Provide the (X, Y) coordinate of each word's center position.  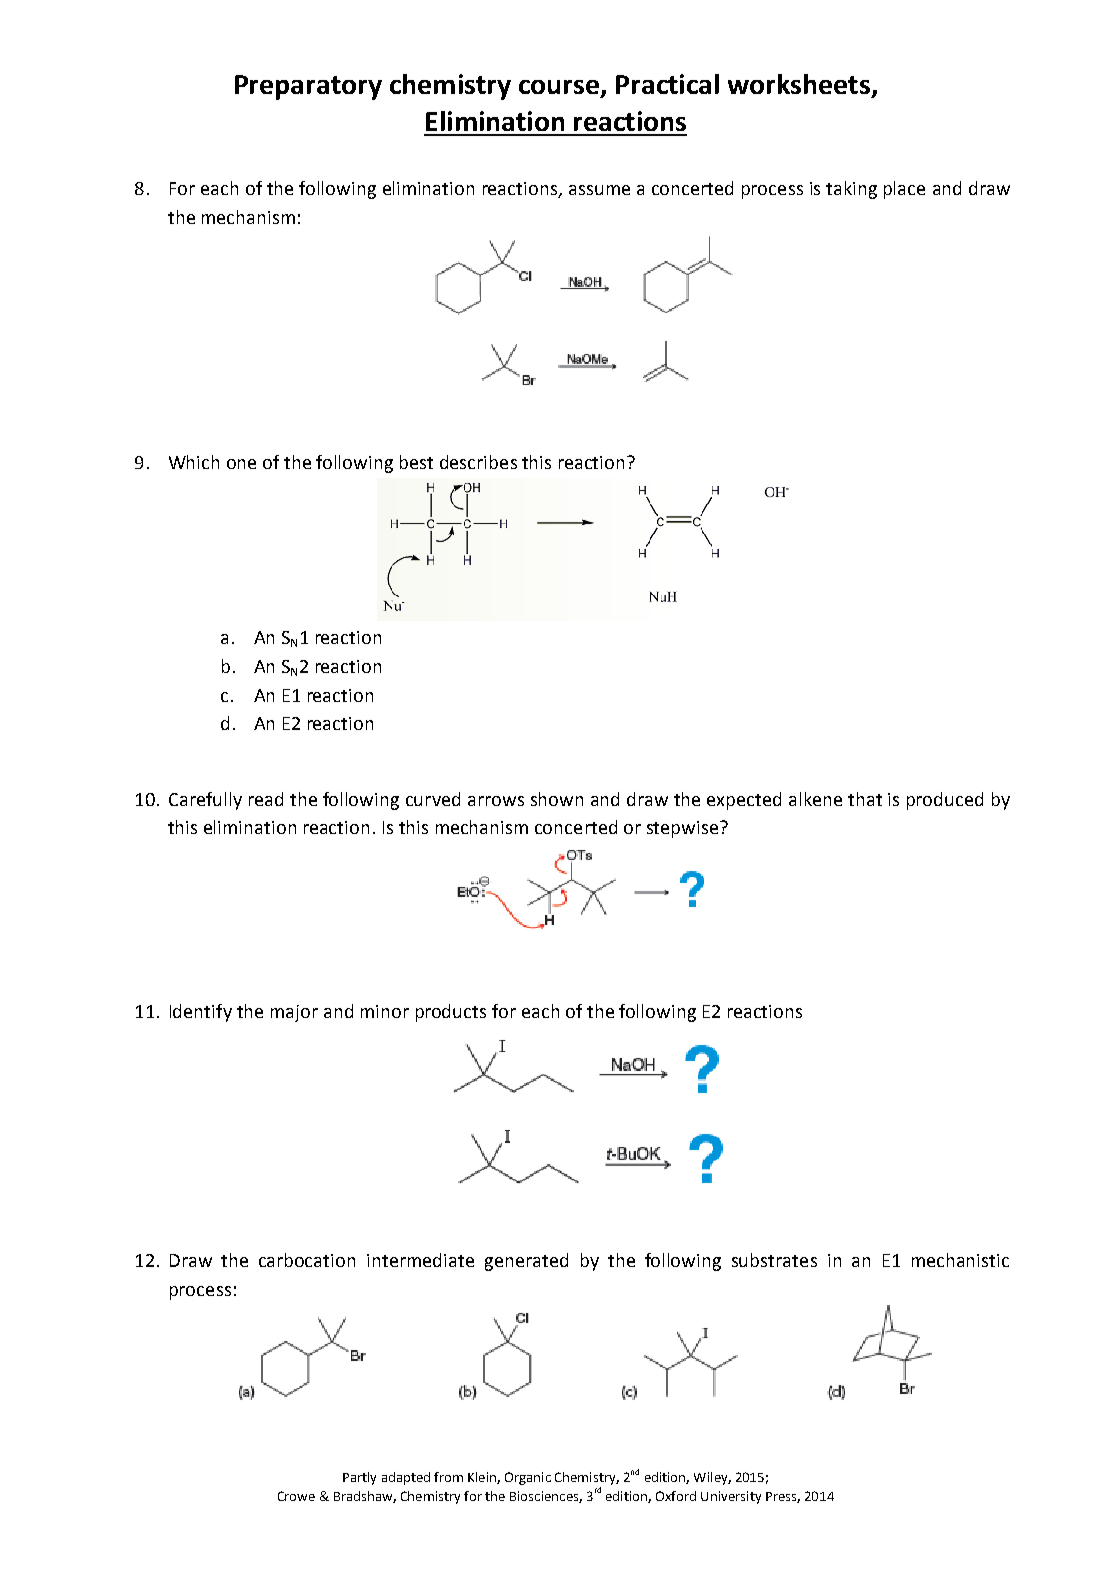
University (731, 1497)
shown (557, 799)
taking (851, 190)
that (865, 799)
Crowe (296, 1496)
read (266, 799)
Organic (528, 1478)
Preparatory (308, 87)
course (559, 87)
